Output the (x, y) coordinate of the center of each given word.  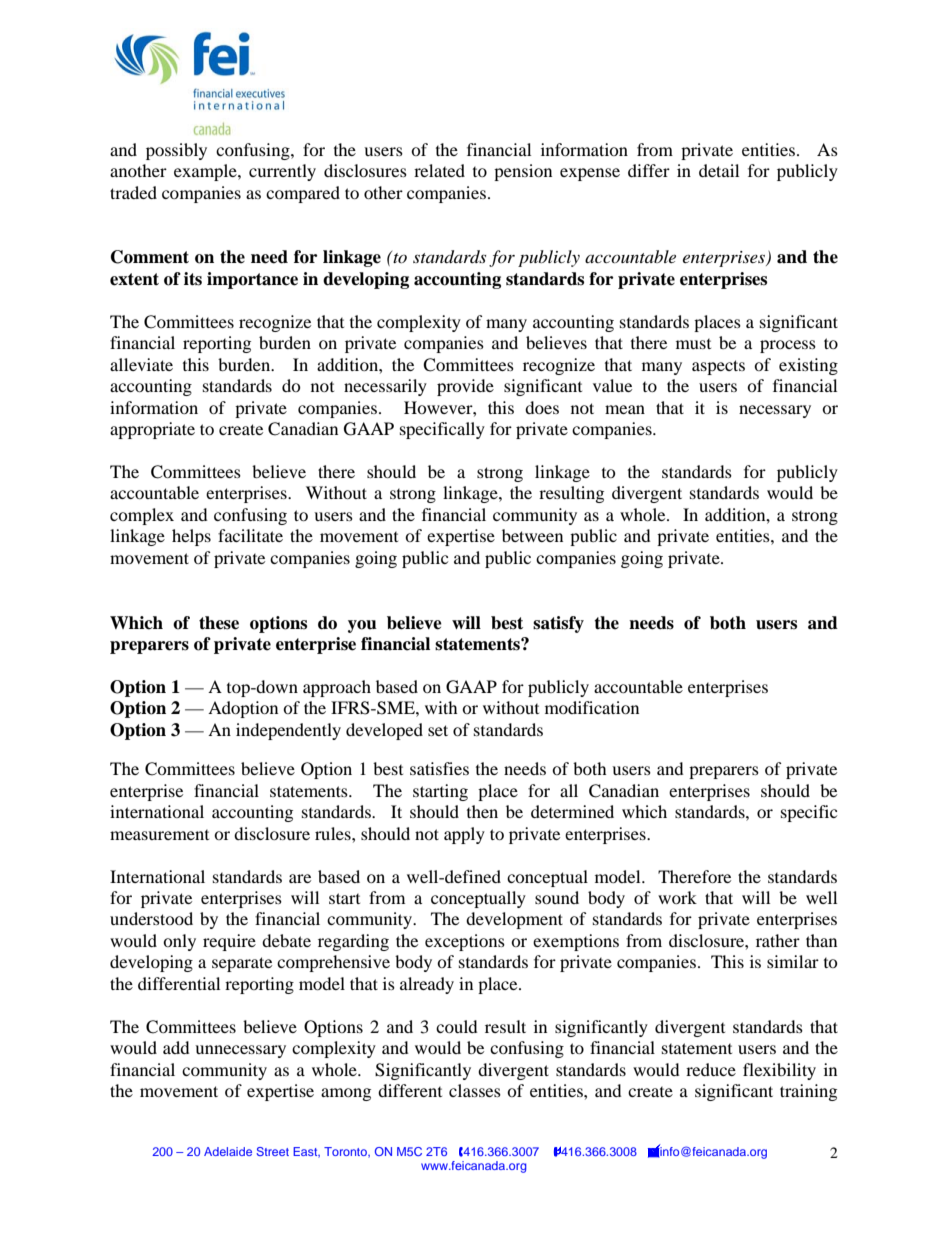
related (439, 170)
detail (719, 170)
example (206, 172)
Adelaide (228, 1151)
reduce (711, 1069)
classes (475, 1090)
